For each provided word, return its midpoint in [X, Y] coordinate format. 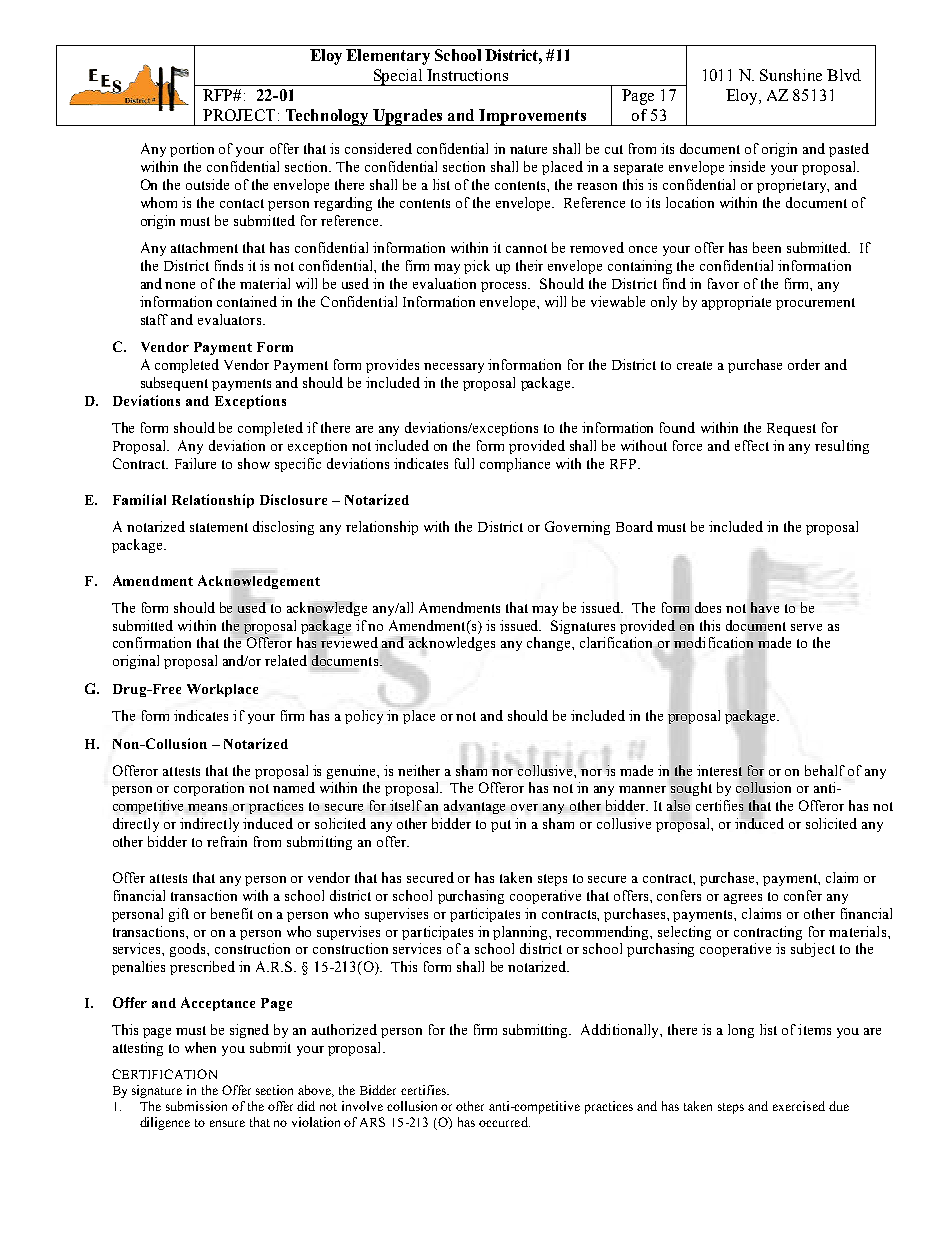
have [765, 607]
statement [219, 527]
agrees [743, 899]
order [804, 364]
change [550, 644]
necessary [454, 368]
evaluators [231, 319]
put [501, 826]
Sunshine [791, 75]
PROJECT [239, 115]
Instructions [467, 75]
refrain [227, 841]
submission [196, 1106]
